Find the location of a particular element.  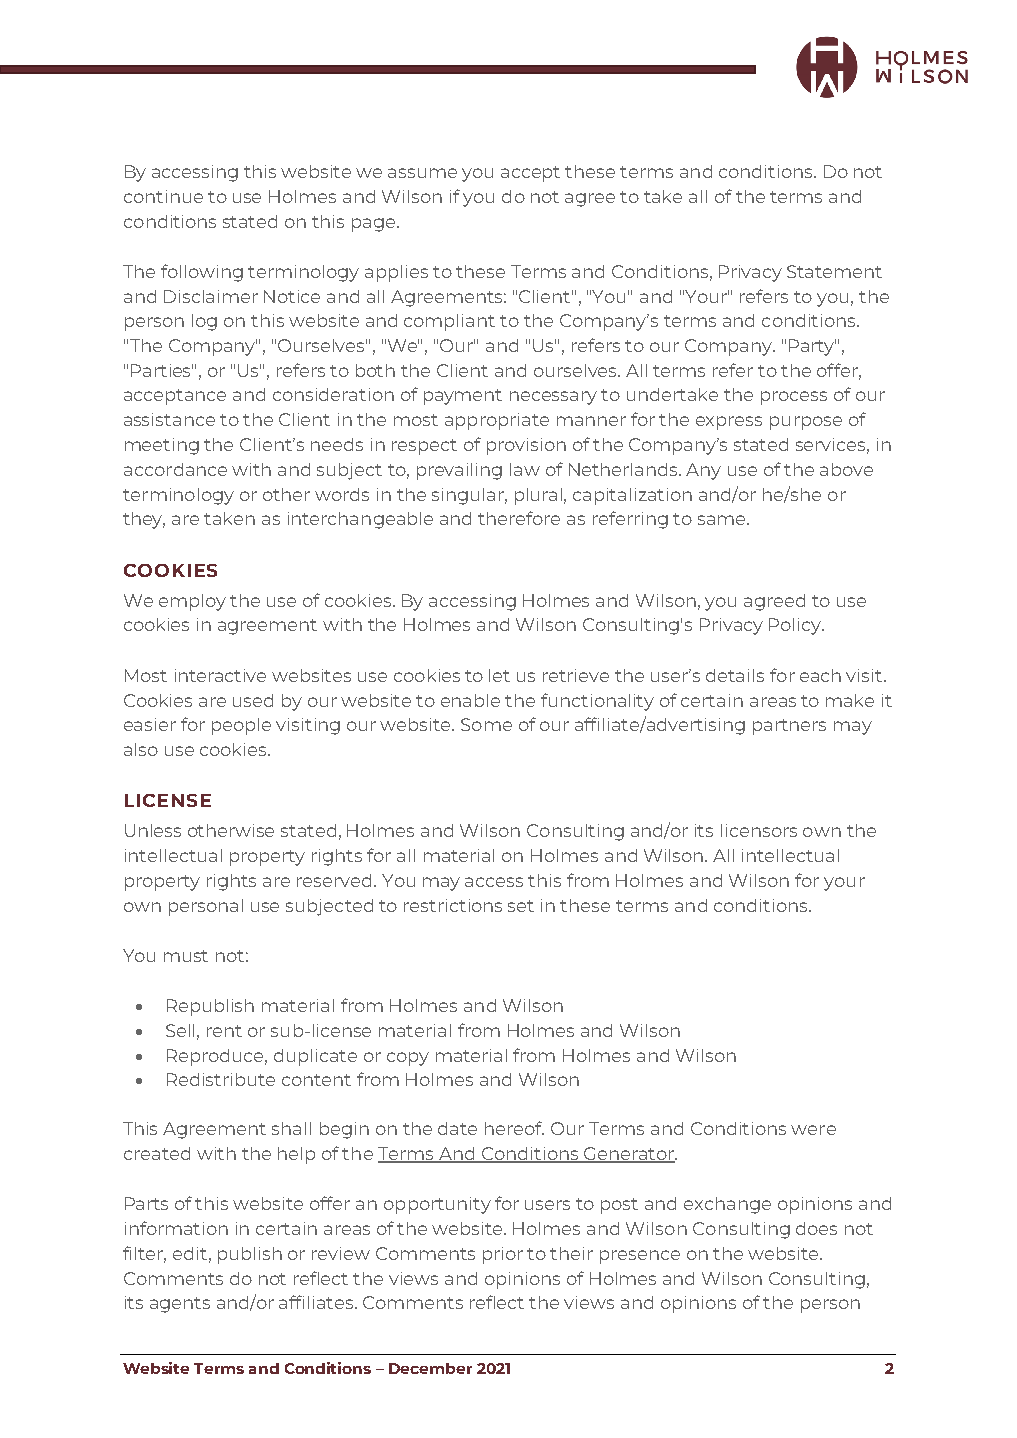

agents is located at coordinates (180, 1305).
